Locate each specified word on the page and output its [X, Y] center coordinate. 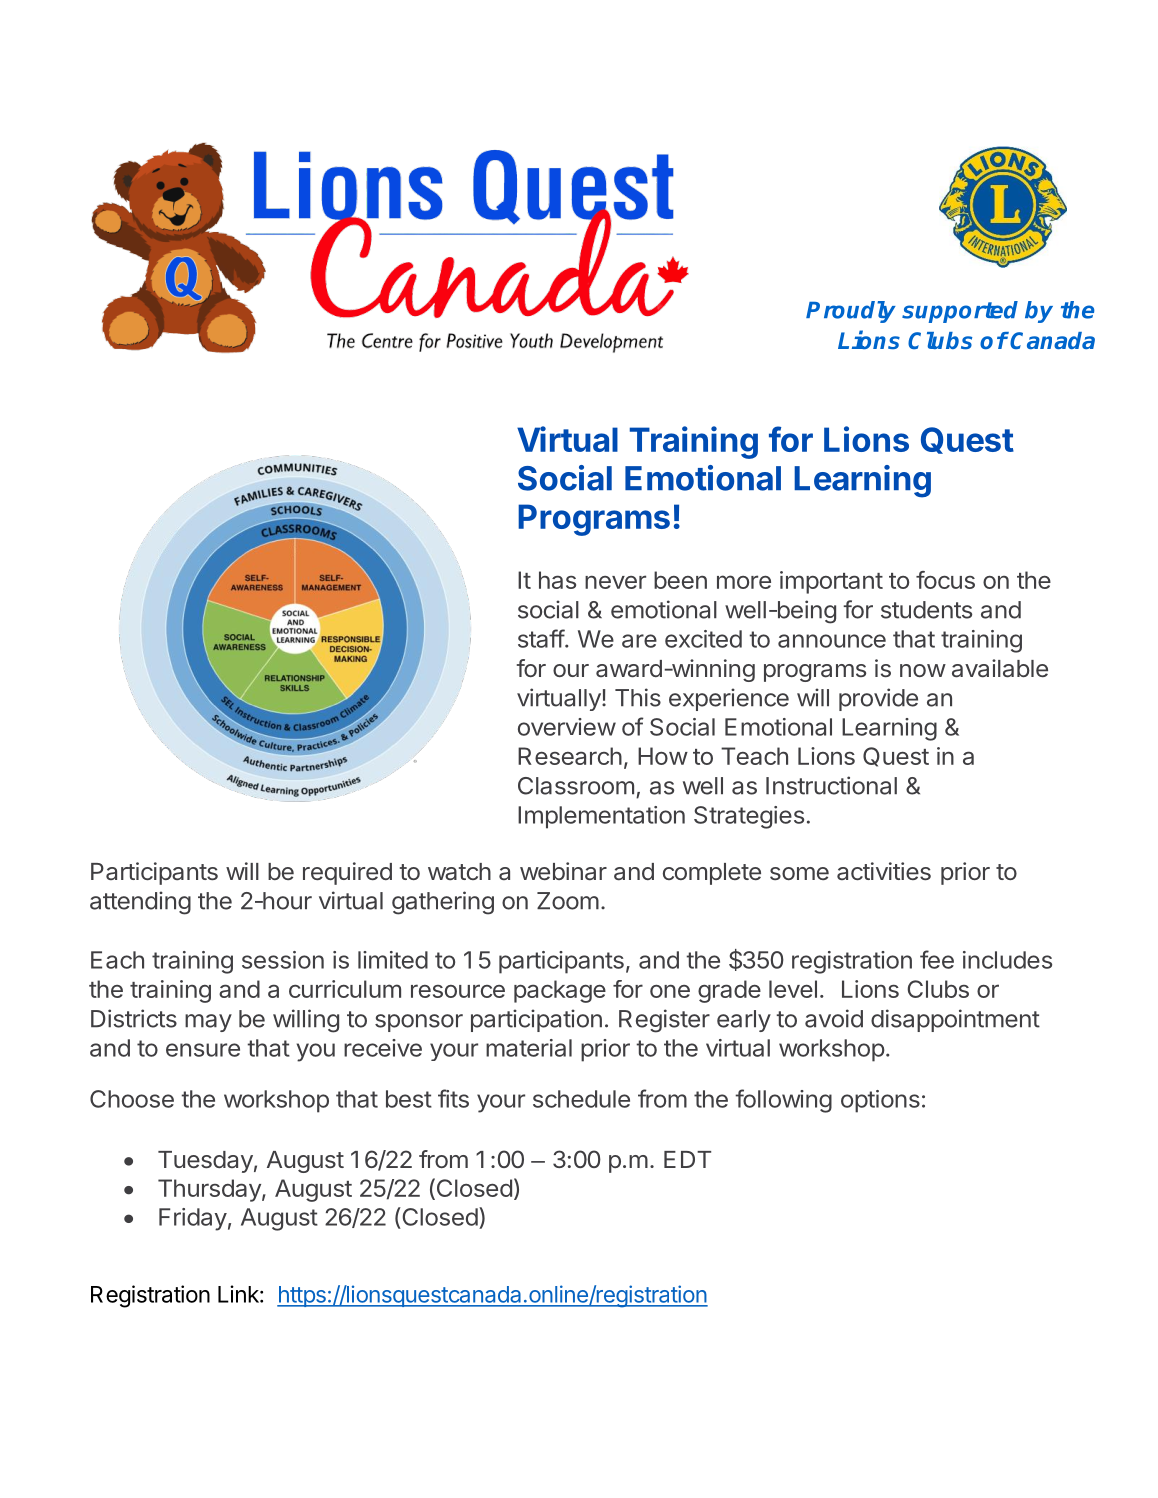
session [283, 960]
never [615, 582]
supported [960, 312]
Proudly [851, 312]
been [680, 580]
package [560, 991]
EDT [687, 1159]
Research [570, 756]
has [557, 580]
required [347, 873]
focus [945, 580]
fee [937, 959]
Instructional [831, 785]
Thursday [210, 1190]
